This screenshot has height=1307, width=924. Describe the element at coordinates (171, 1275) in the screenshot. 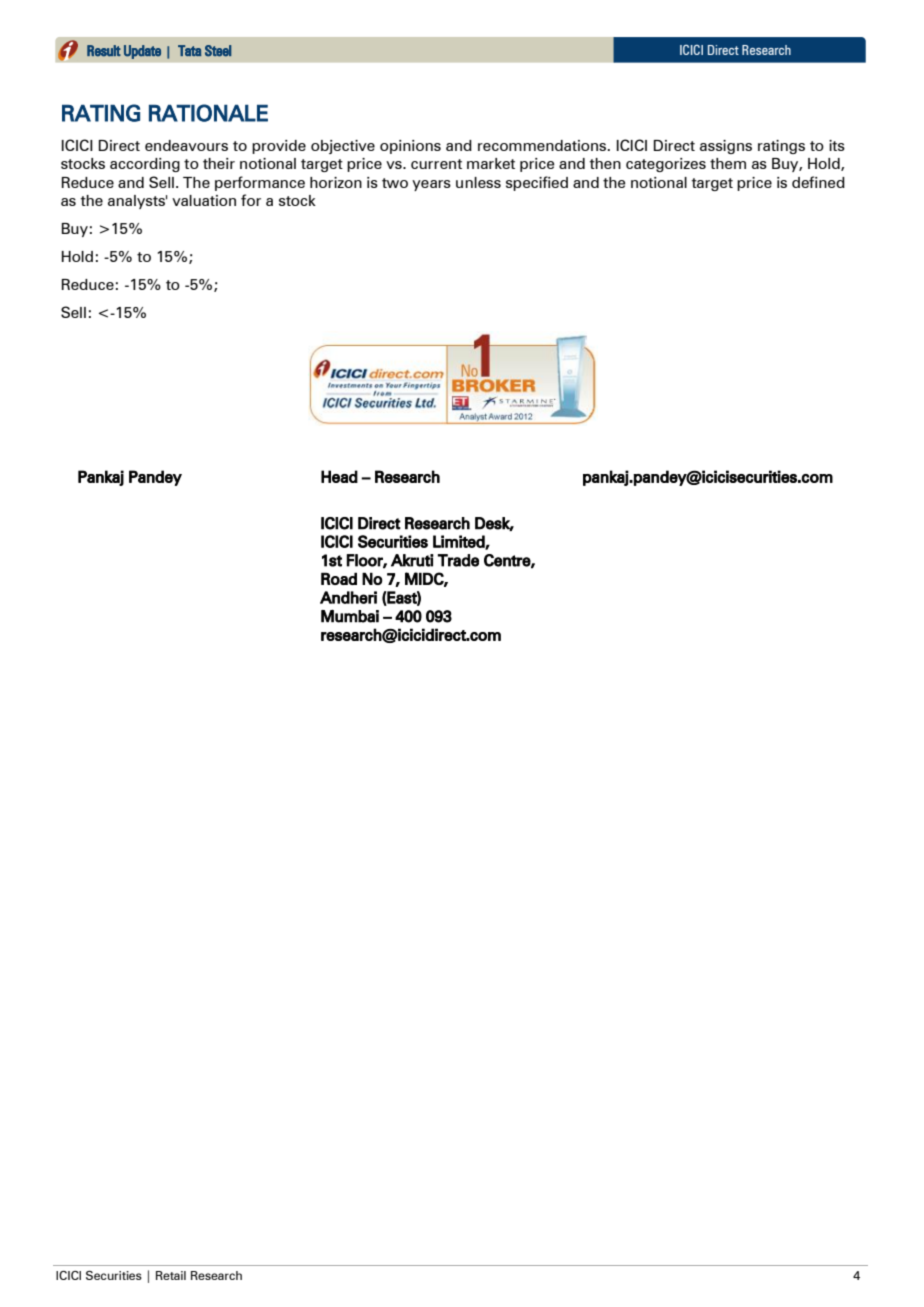

I see `Retail` at that location.
